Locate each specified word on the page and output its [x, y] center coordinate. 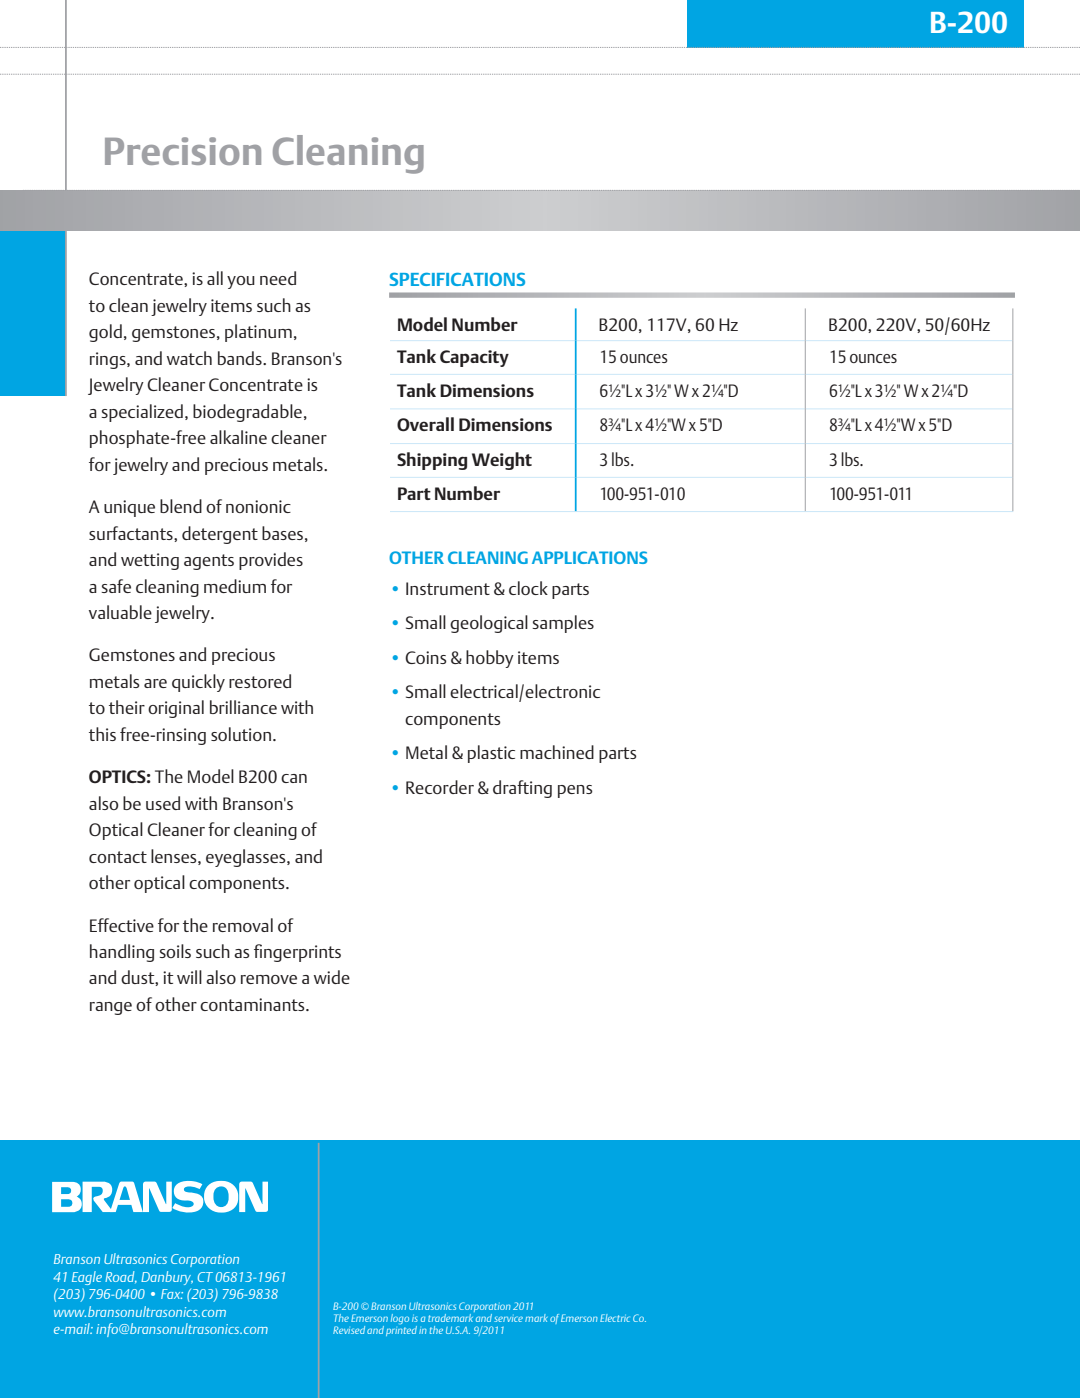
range [111, 1008]
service [508, 1319]
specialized [142, 413]
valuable [120, 612]
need [278, 278]
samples [563, 624]
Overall [425, 424]
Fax [172, 1294]
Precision [183, 151]
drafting [522, 789]
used [163, 803]
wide [332, 977]
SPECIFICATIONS [457, 279]
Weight [502, 461]
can [294, 778]
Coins [426, 657]
